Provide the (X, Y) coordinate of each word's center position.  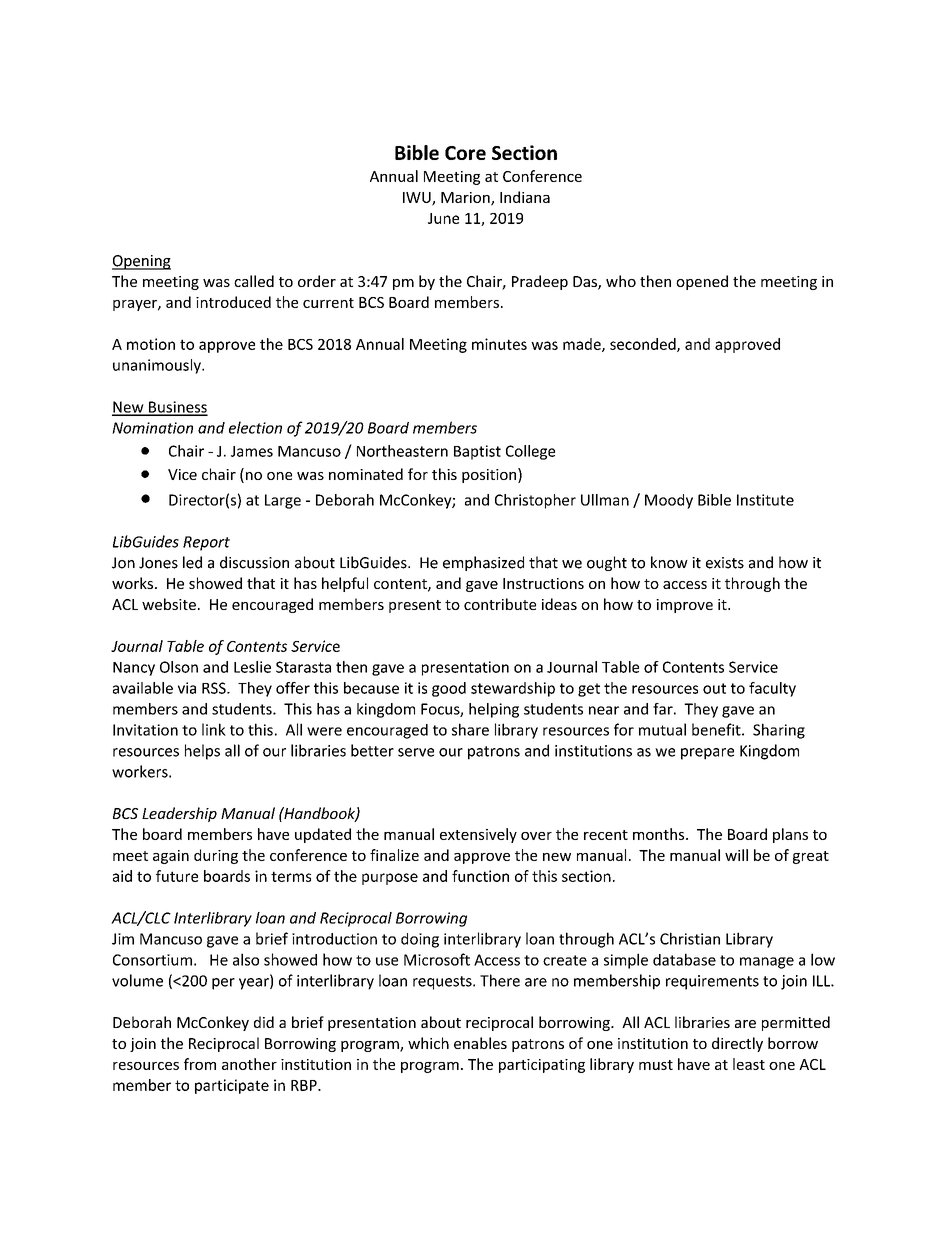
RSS (215, 688)
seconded (643, 344)
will (736, 855)
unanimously (158, 366)
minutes (499, 344)
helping (494, 710)
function (480, 876)
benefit (716, 729)
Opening (141, 262)
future (177, 876)
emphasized (483, 563)
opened (702, 282)
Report (206, 543)
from (200, 1064)
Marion (466, 198)
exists (725, 563)
